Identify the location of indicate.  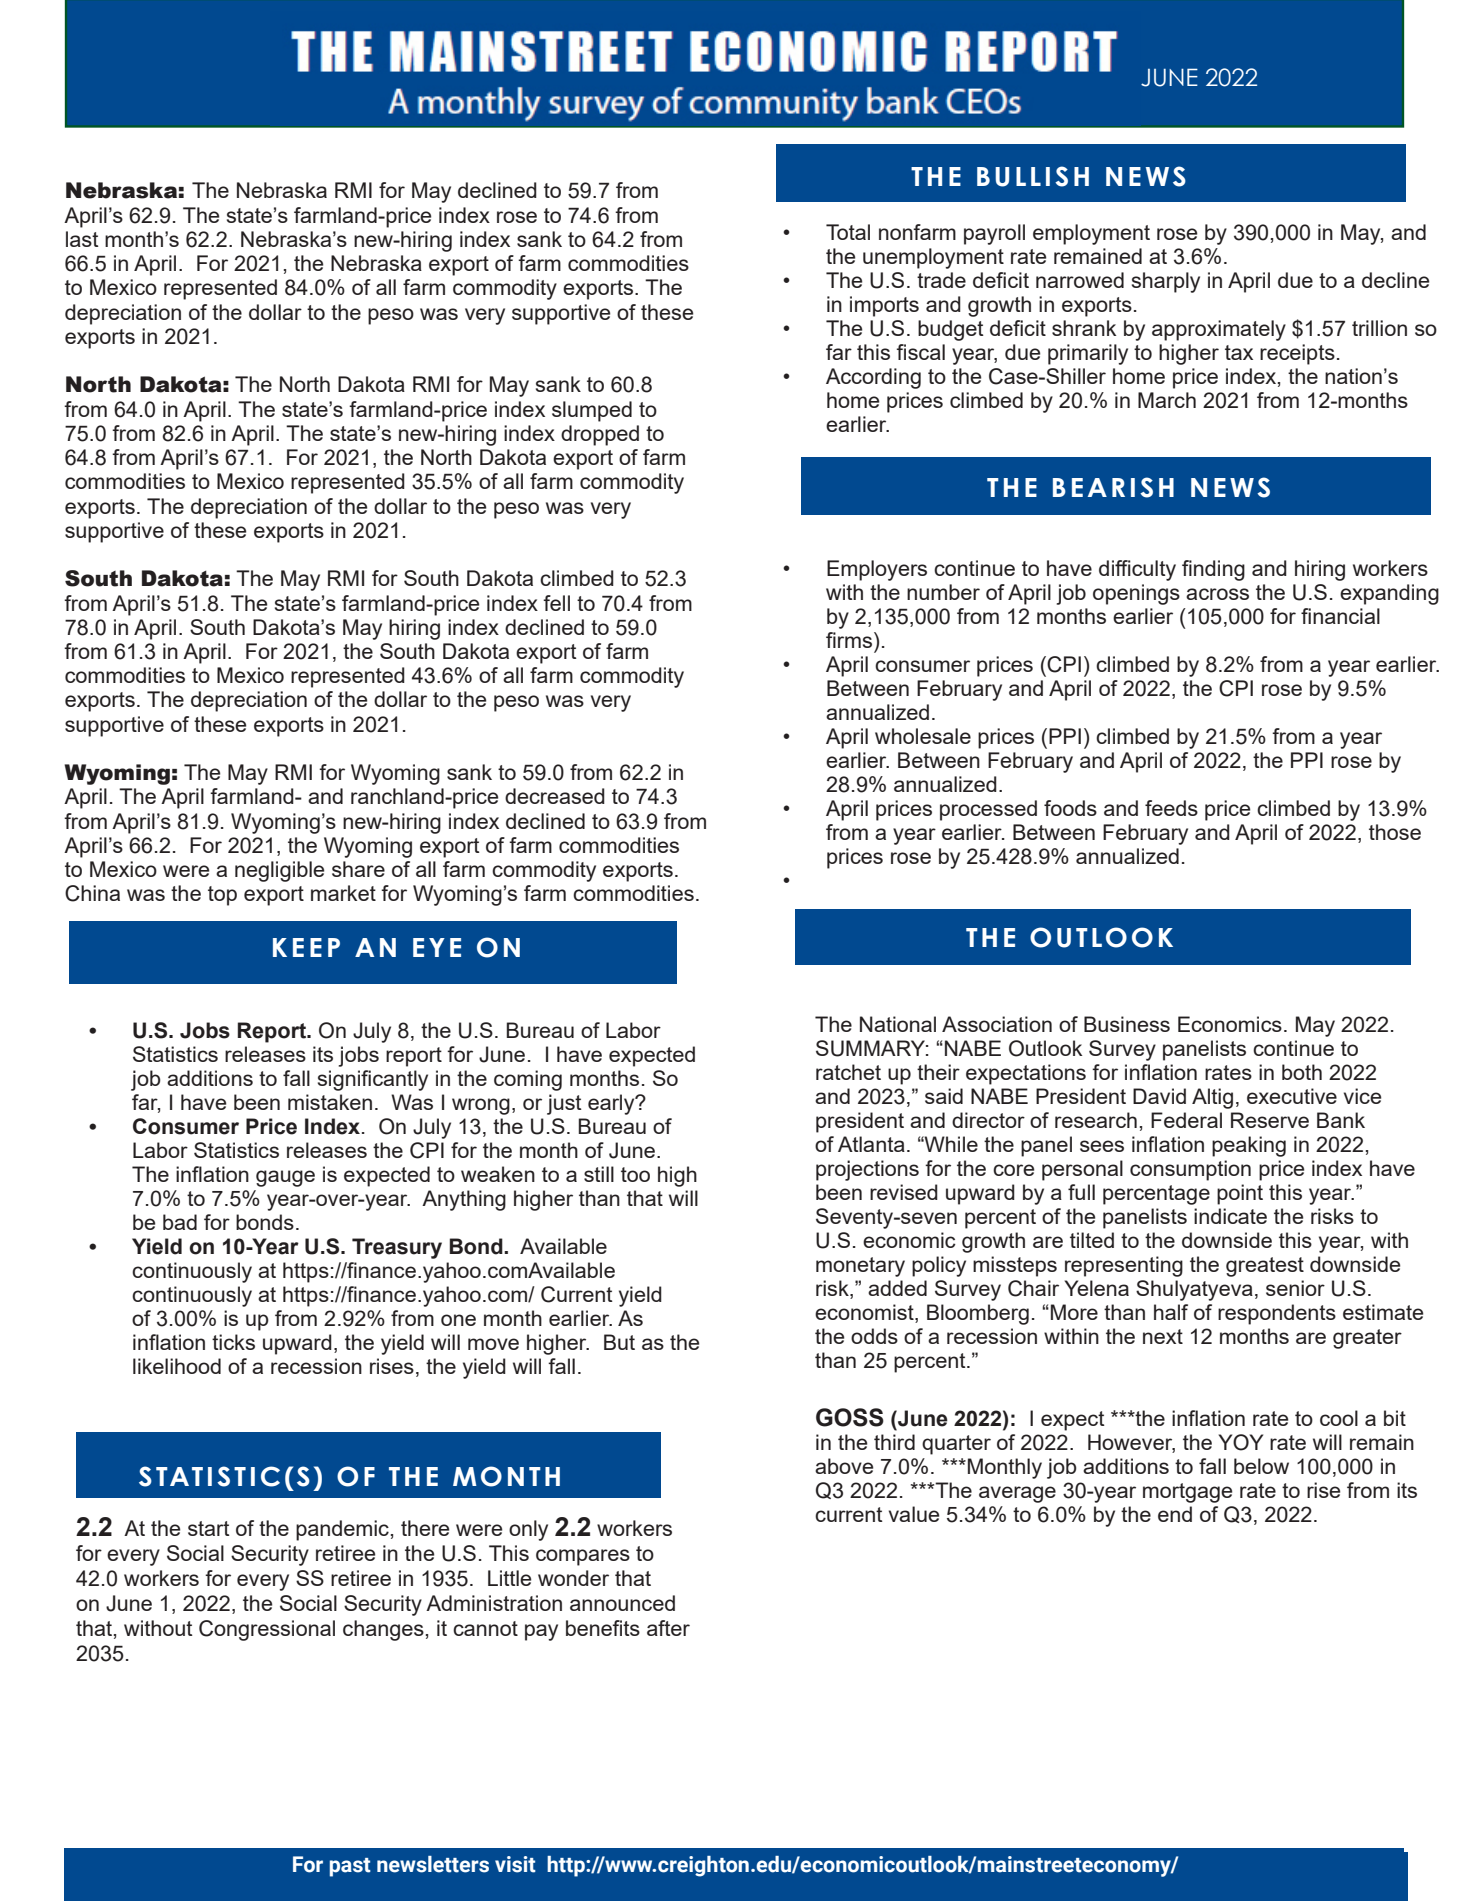
(1230, 1216).
